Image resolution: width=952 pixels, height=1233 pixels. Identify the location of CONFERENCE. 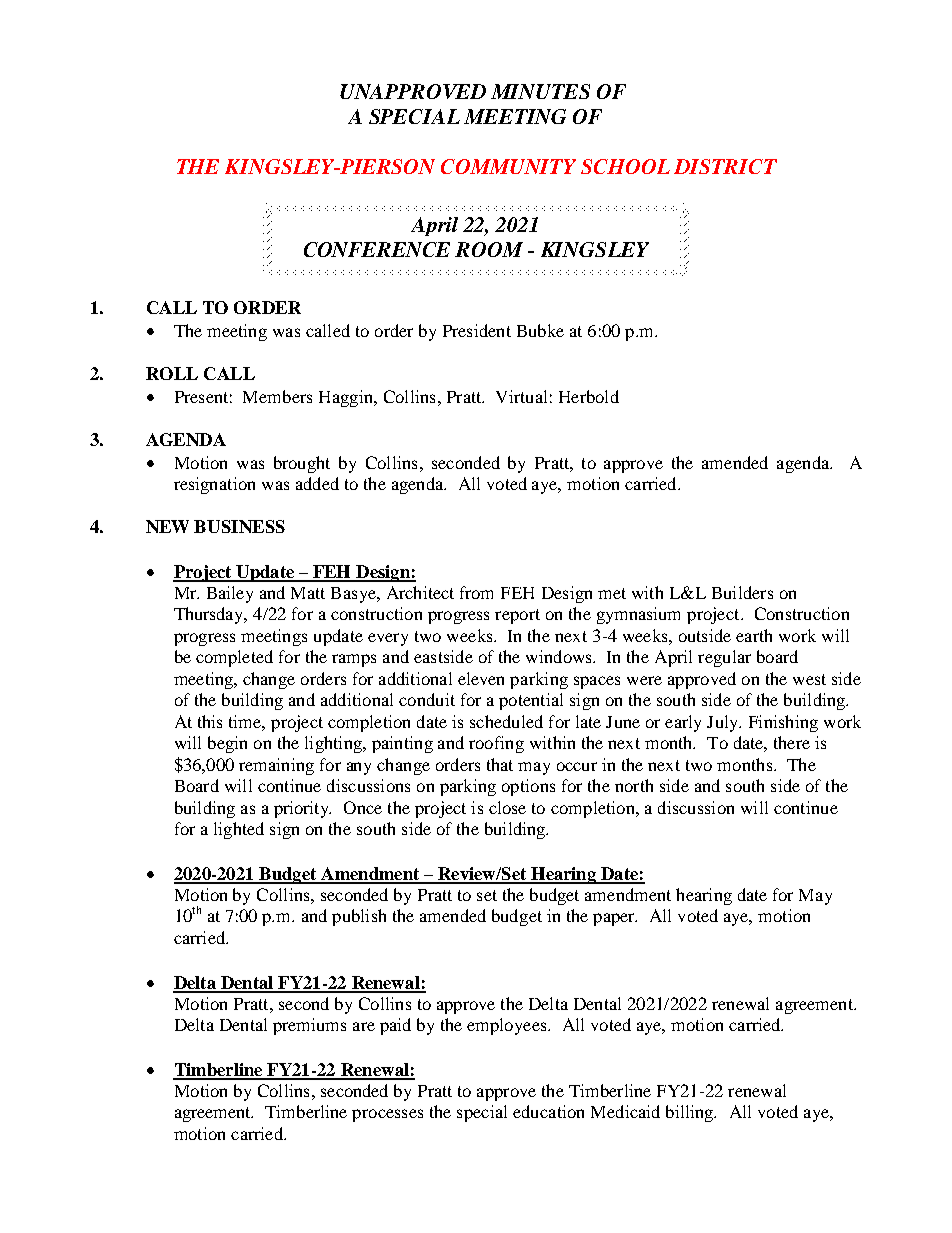
(377, 249).
